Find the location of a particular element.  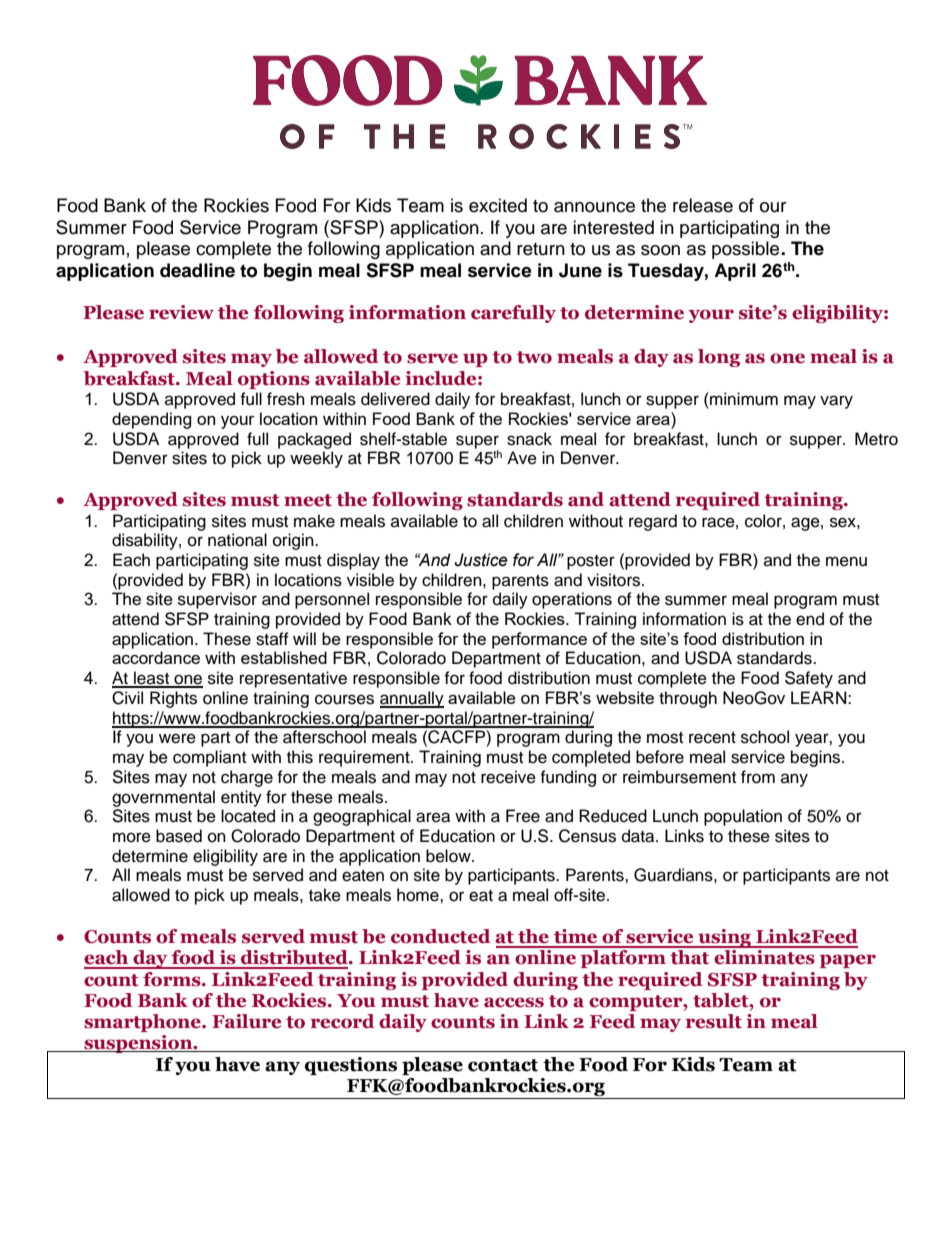

population is located at coordinates (743, 817).
